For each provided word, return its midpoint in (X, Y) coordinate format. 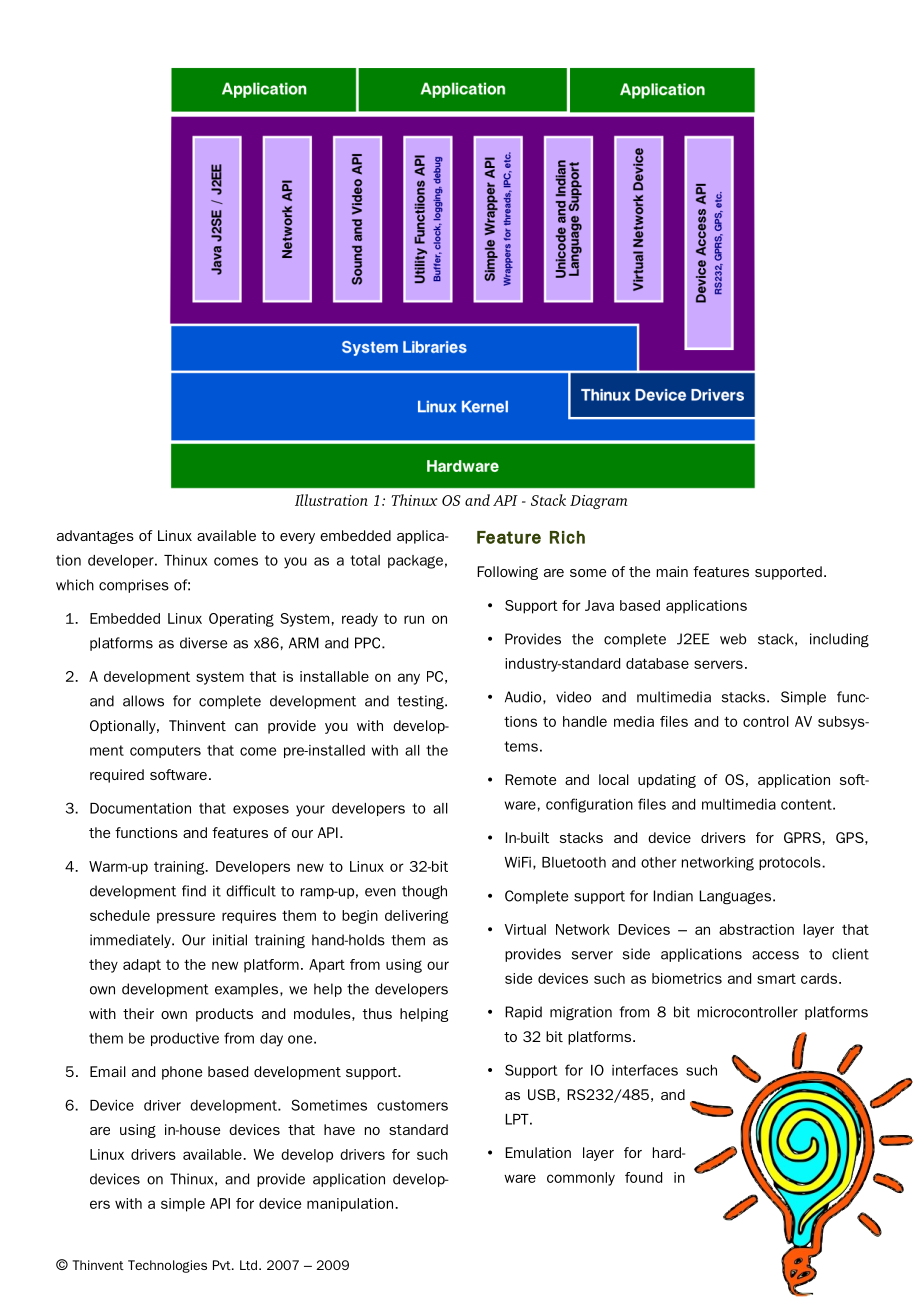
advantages (95, 537)
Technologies (167, 1266)
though (424, 892)
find (194, 891)
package (415, 562)
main (672, 571)
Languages (736, 897)
